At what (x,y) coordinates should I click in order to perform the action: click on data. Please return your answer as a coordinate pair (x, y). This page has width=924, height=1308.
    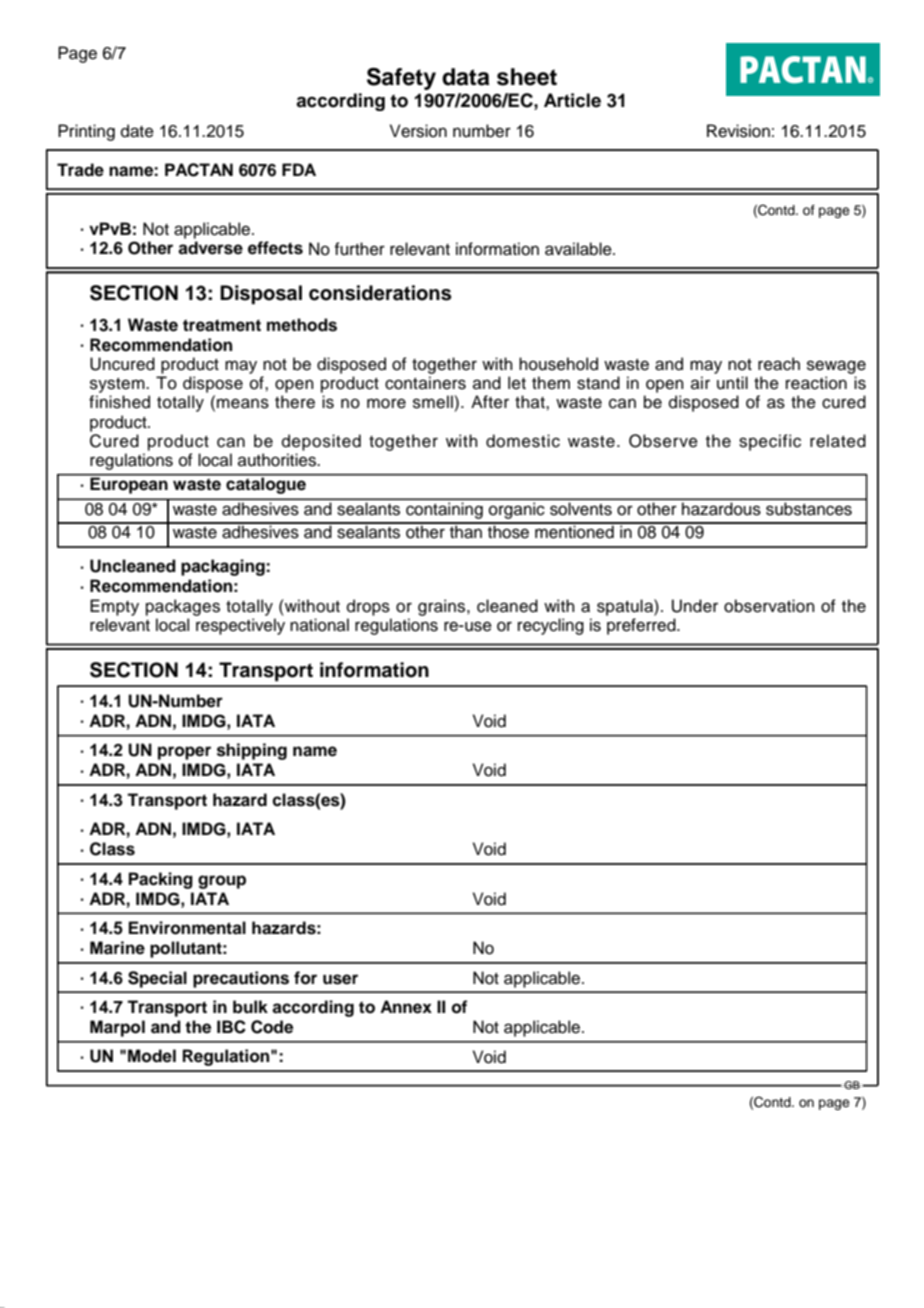
    Looking at the image, I should click on (465, 77).
